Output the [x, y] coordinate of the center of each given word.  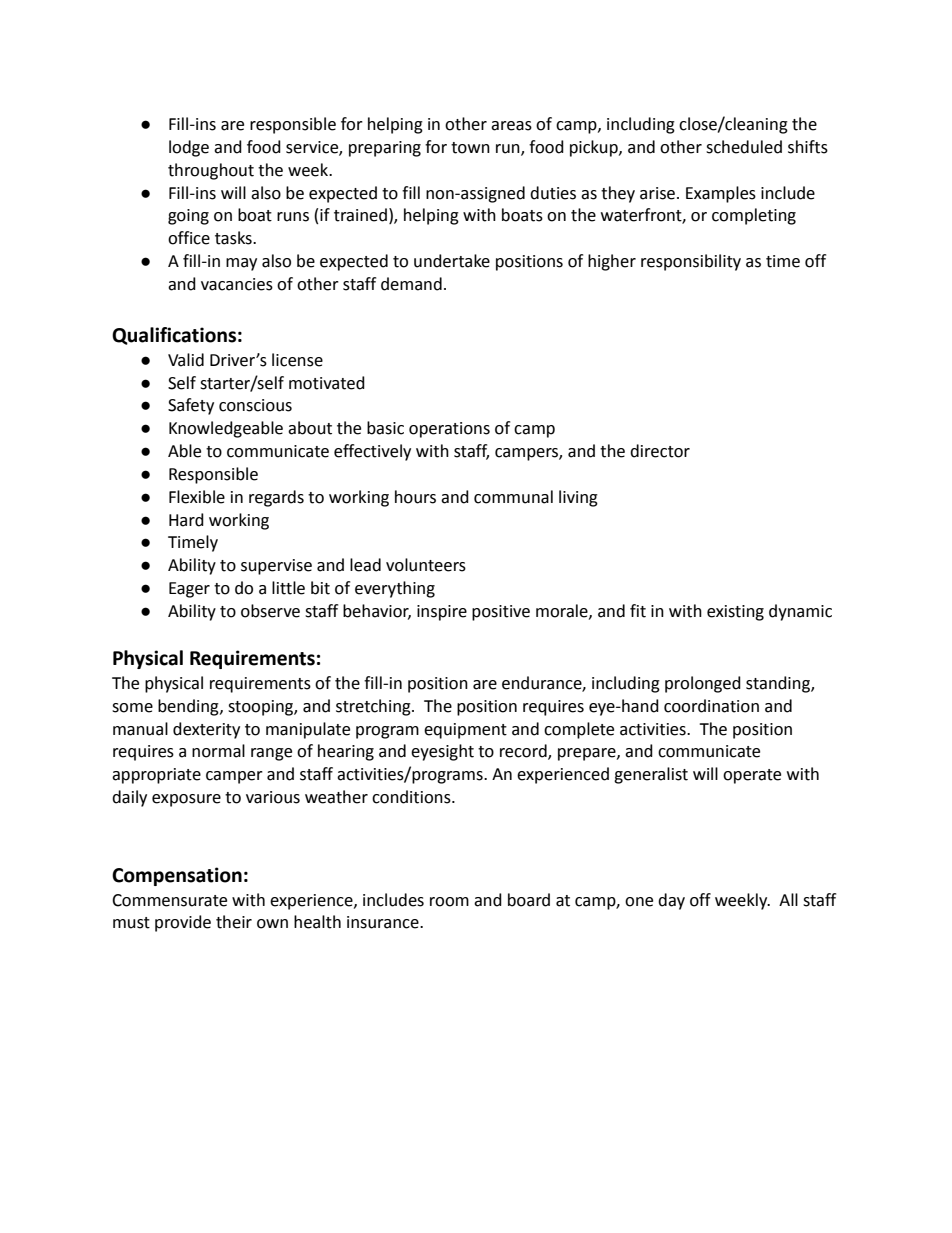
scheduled [744, 147]
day [671, 901]
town [470, 148]
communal [513, 497]
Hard [186, 520]
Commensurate [169, 900]
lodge [189, 148]
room [449, 902]
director [660, 451]
